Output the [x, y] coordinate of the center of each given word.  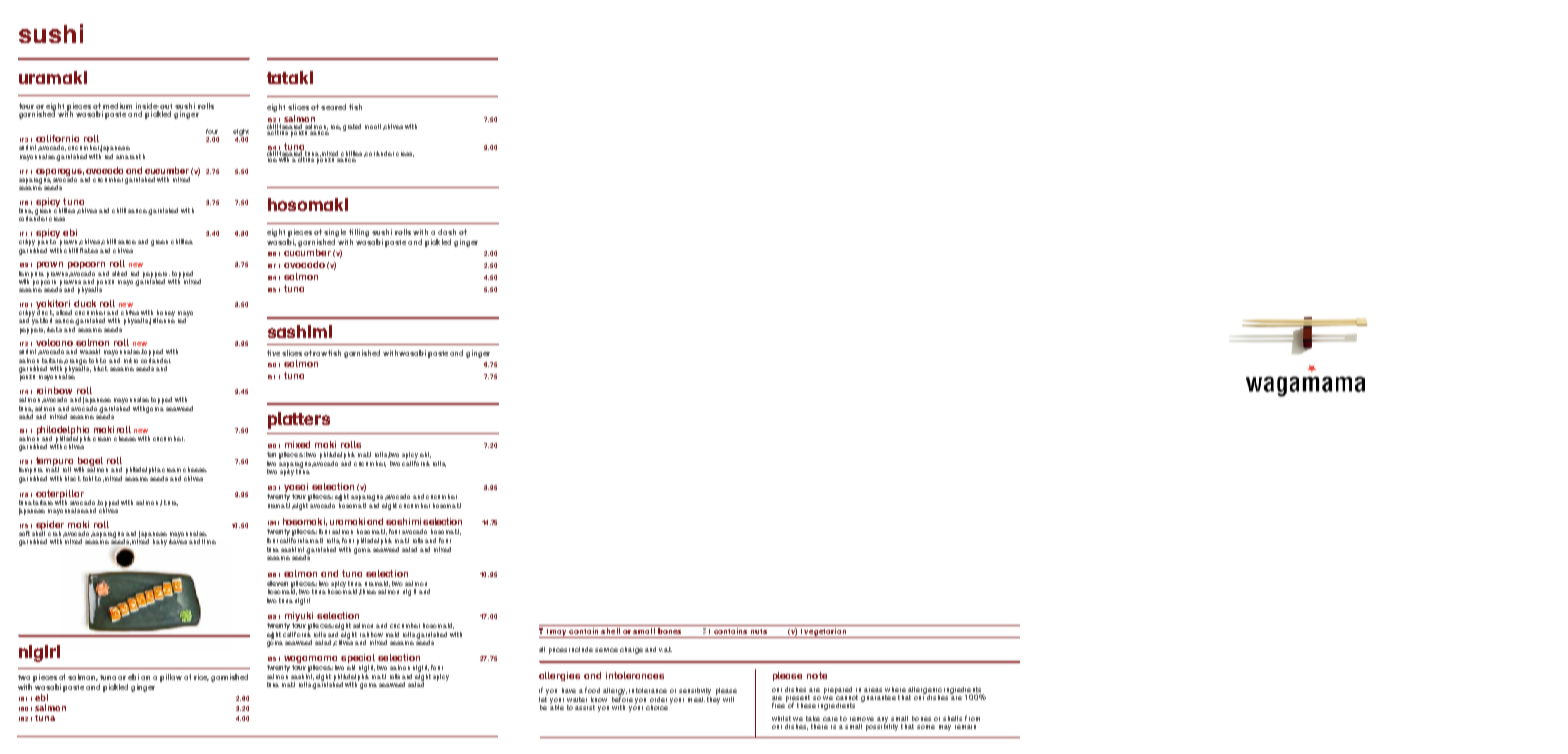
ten [271, 454]
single [334, 234]
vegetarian [825, 633]
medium [117, 107]
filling [359, 234]
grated [352, 127]
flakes [89, 250]
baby [160, 542]
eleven [277, 583]
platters [299, 420]
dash [447, 232]
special [358, 660]
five [273, 353]
